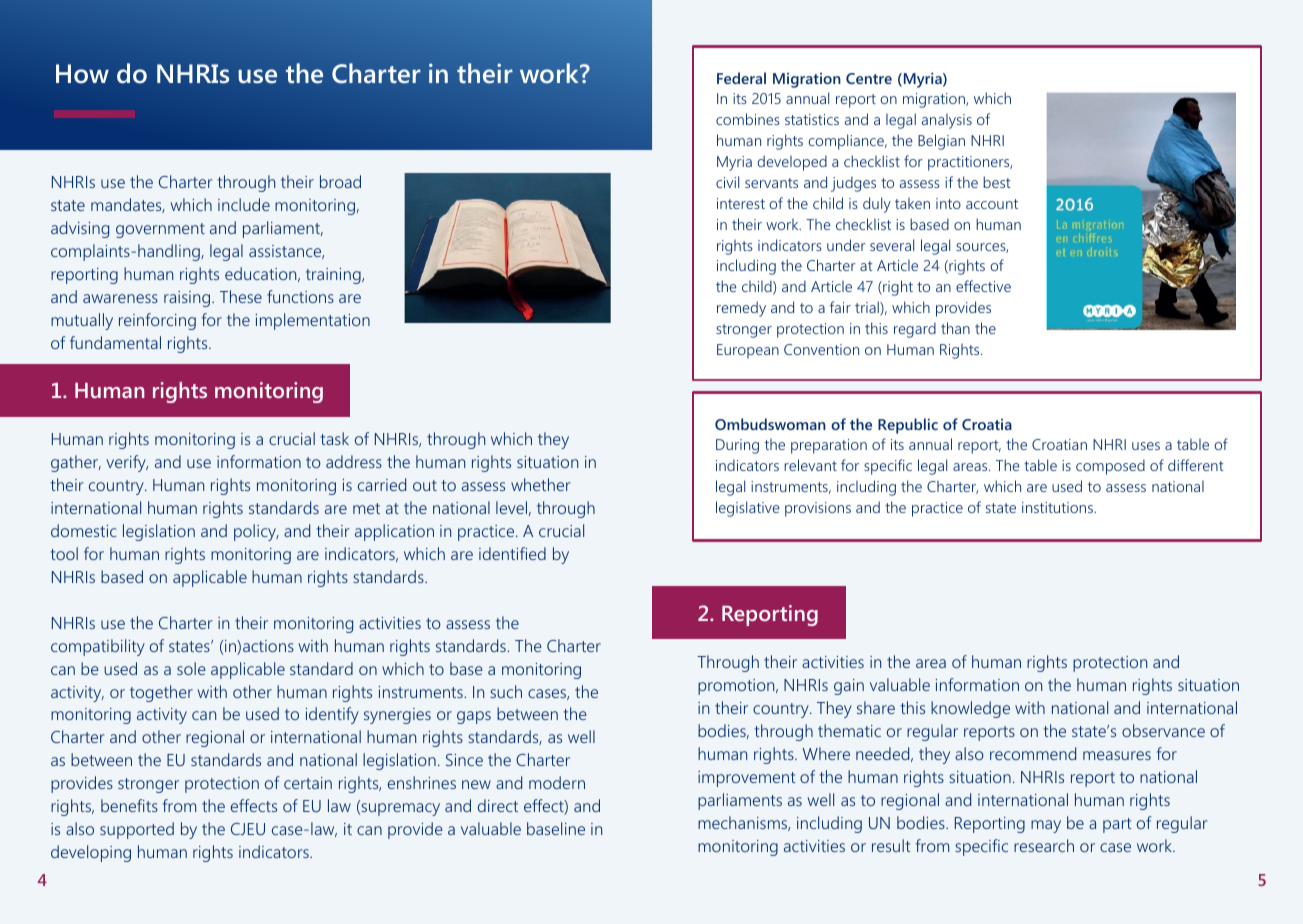  What do you see at coordinates (947, 121) in the screenshot?
I see `analysis` at bounding box center [947, 121].
